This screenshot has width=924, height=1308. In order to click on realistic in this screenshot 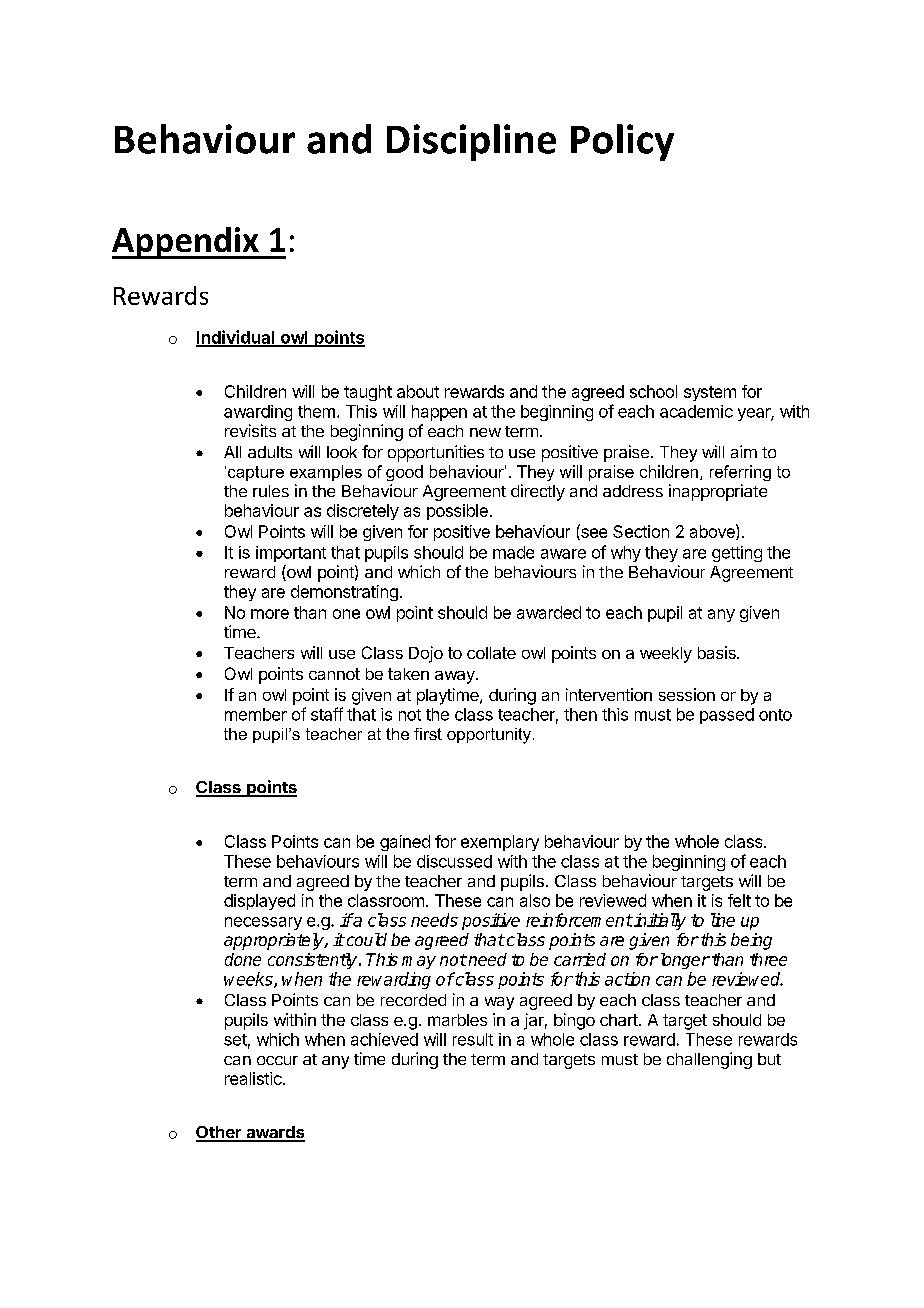, I will do `click(254, 1078)`.
